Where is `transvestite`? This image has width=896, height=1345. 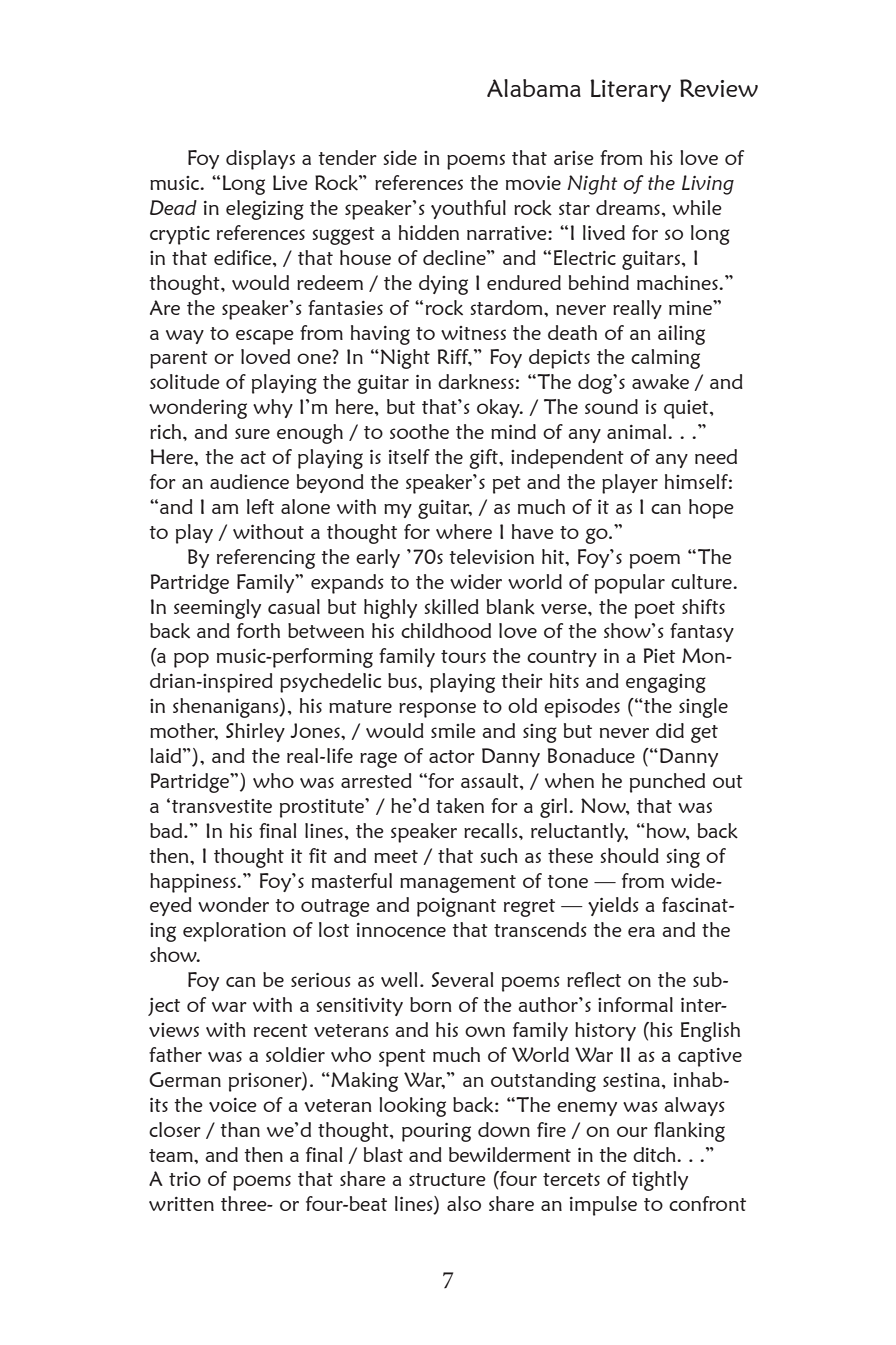
transvestite is located at coordinates (222, 806).
